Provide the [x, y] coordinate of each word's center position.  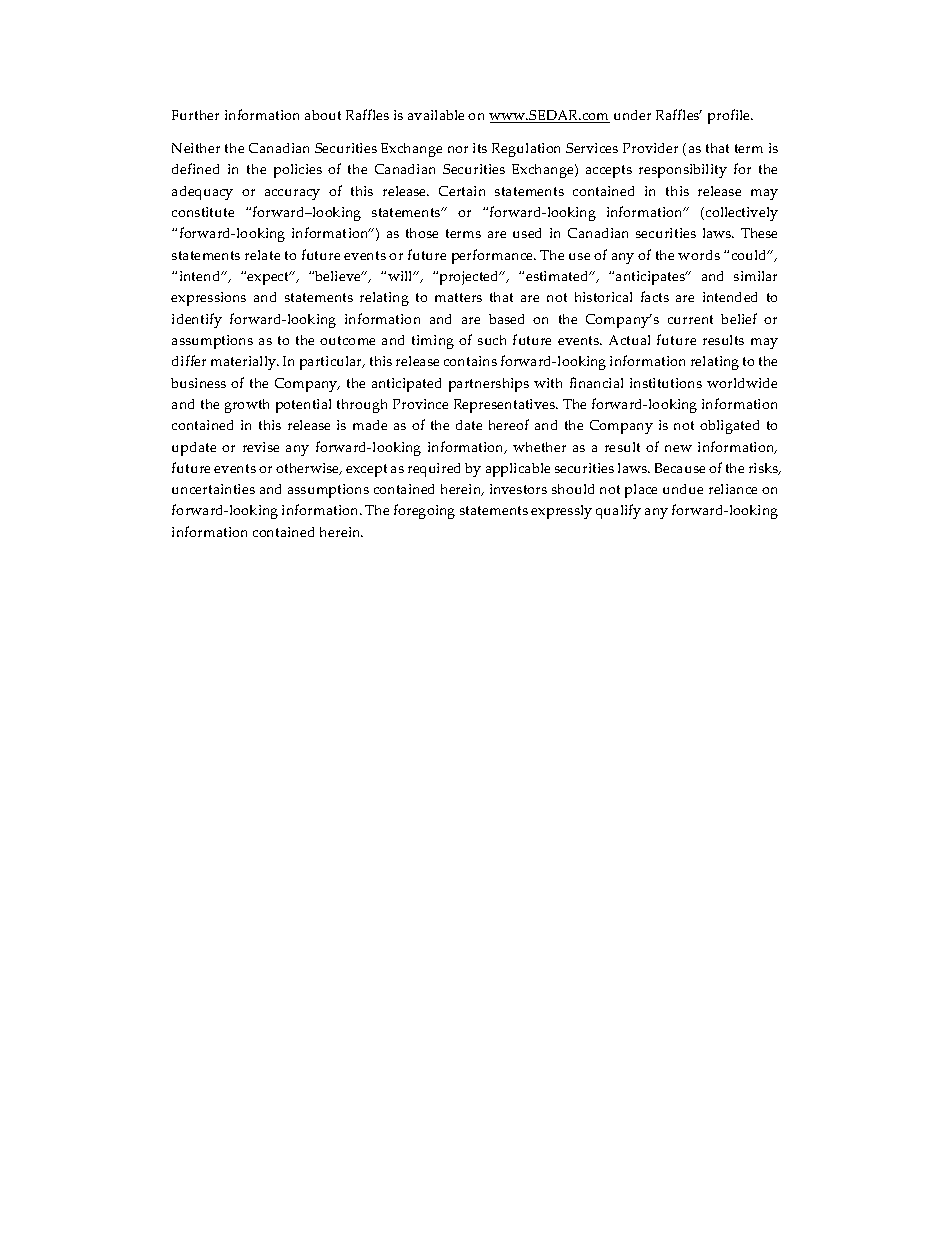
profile [730, 116]
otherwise [309, 469]
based [506, 319]
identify [197, 320]
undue [683, 489]
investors [518, 489]
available [436, 115]
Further [195, 115]
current [690, 319]
